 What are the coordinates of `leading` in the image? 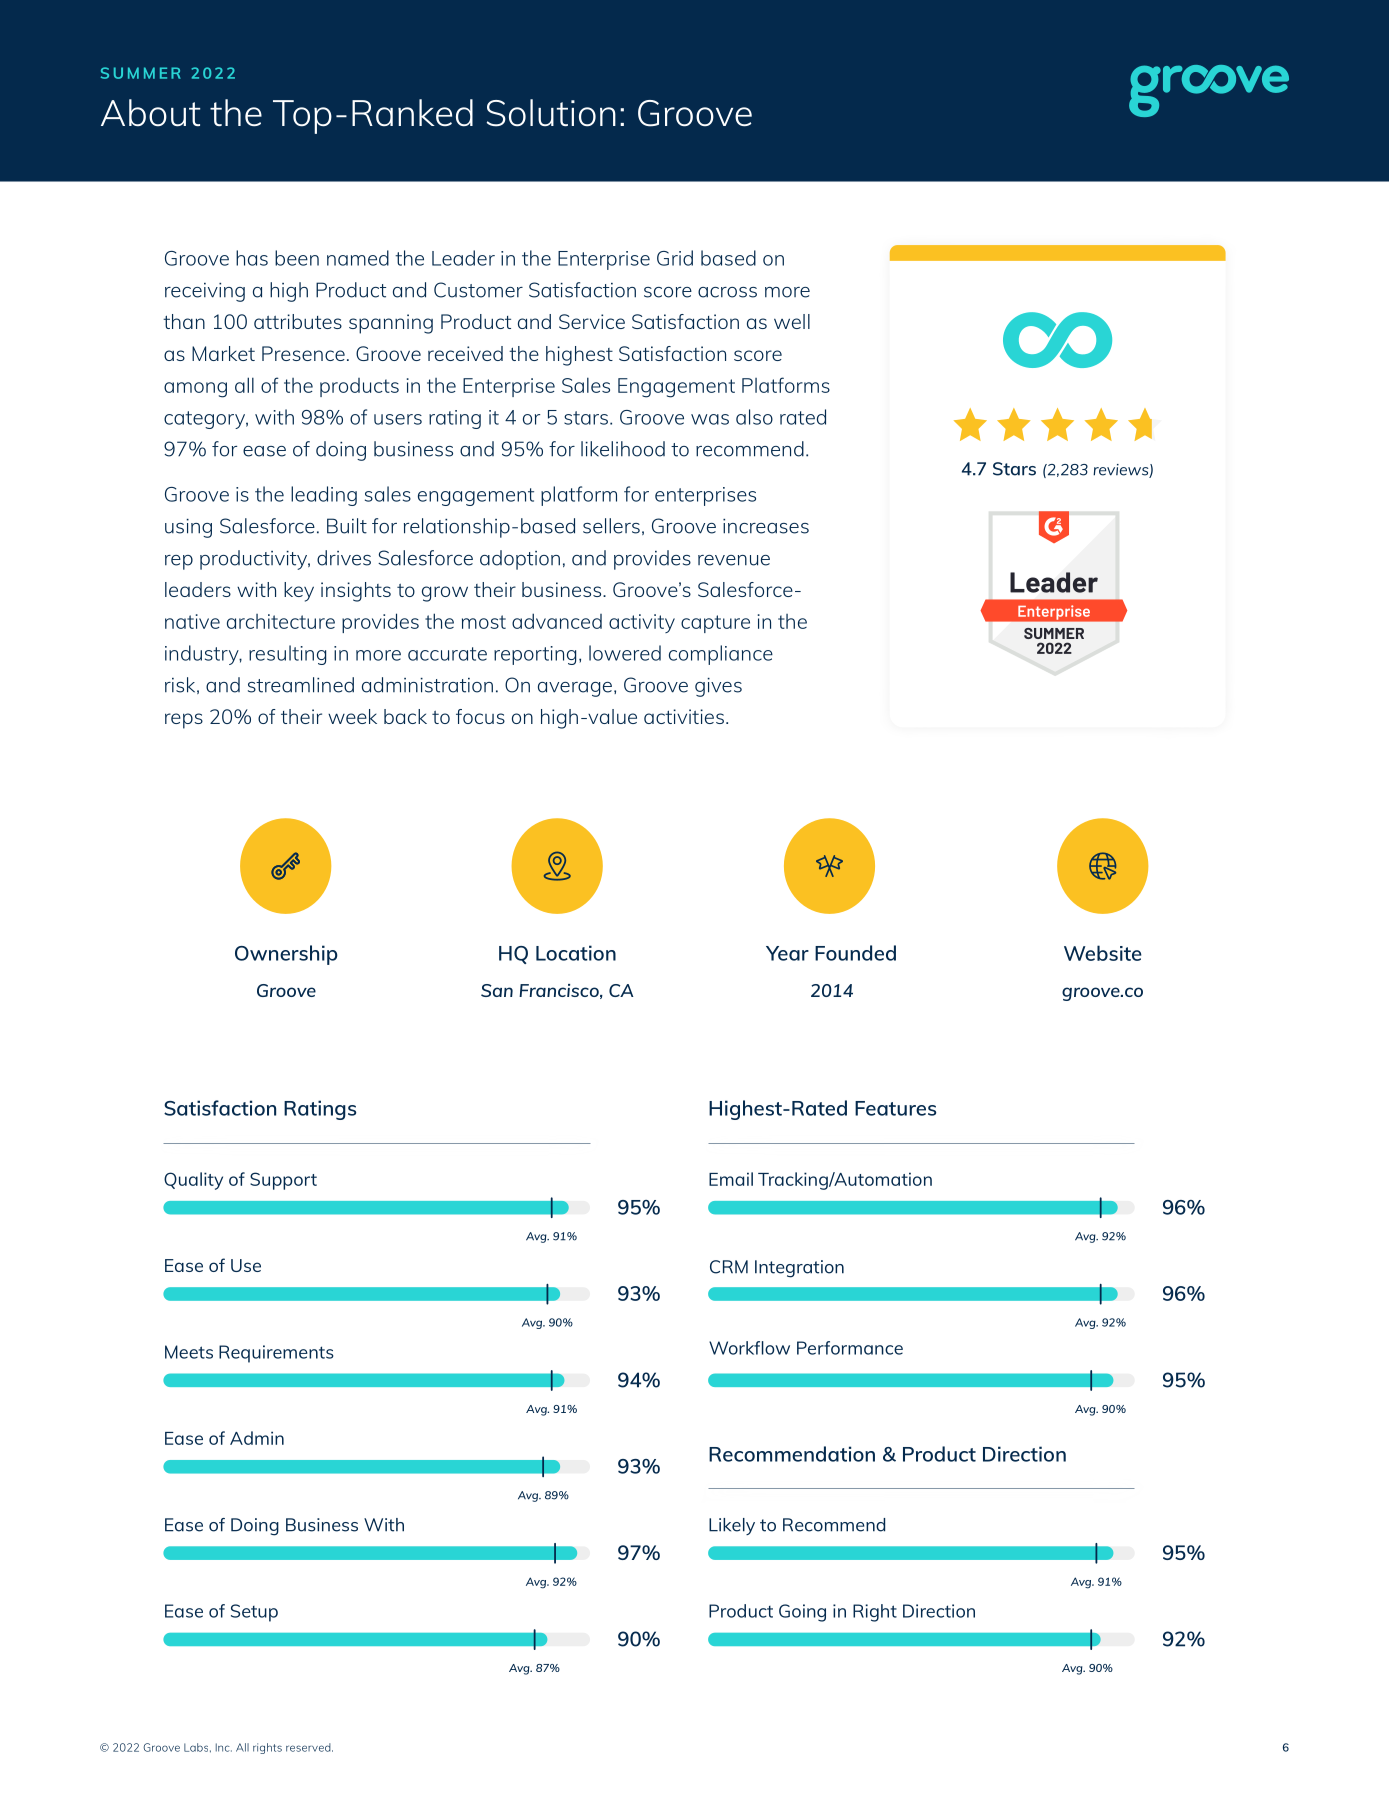 It's located at (324, 496).
